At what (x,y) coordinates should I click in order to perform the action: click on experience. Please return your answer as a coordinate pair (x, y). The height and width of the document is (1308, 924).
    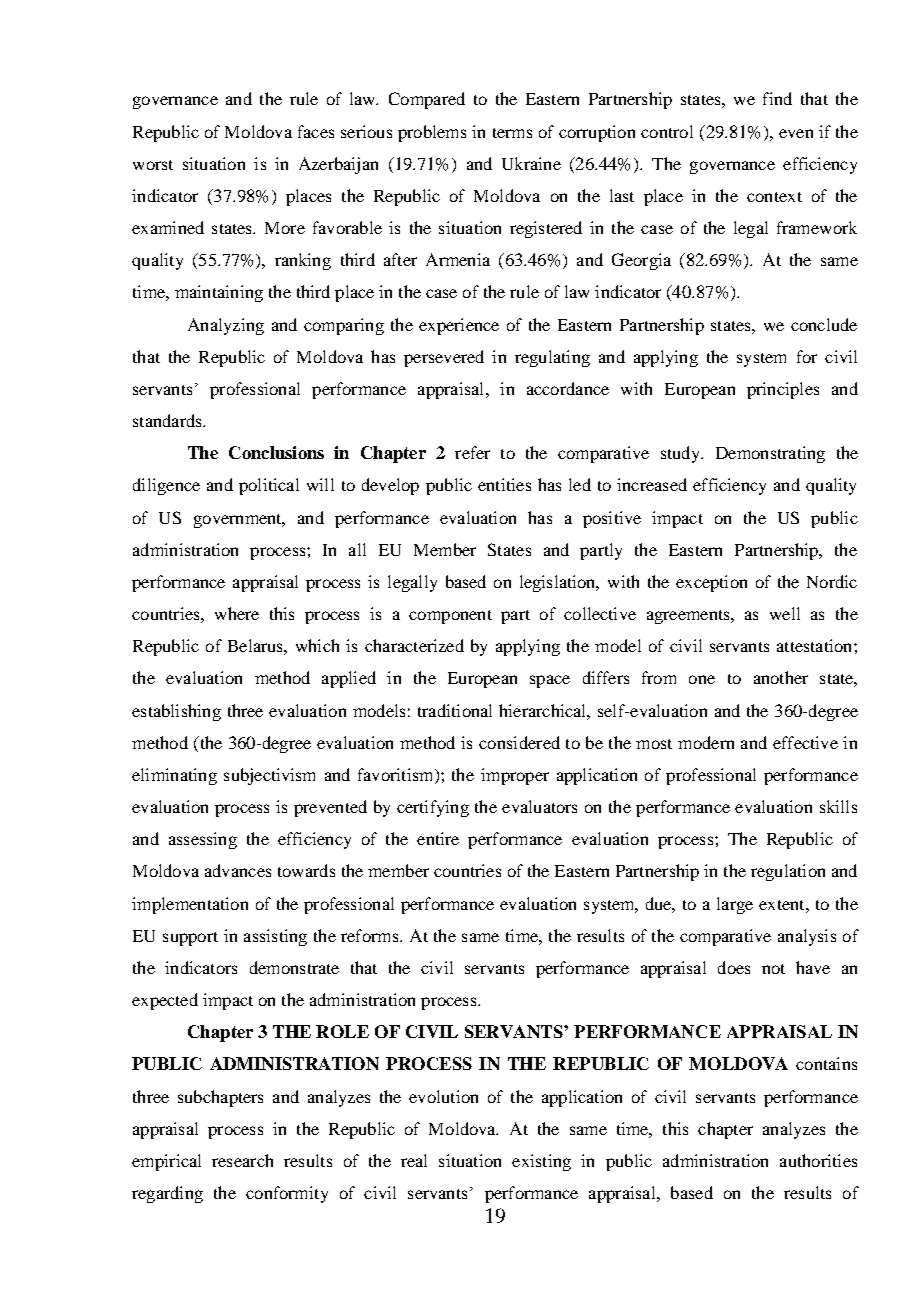
    Looking at the image, I should click on (459, 326).
